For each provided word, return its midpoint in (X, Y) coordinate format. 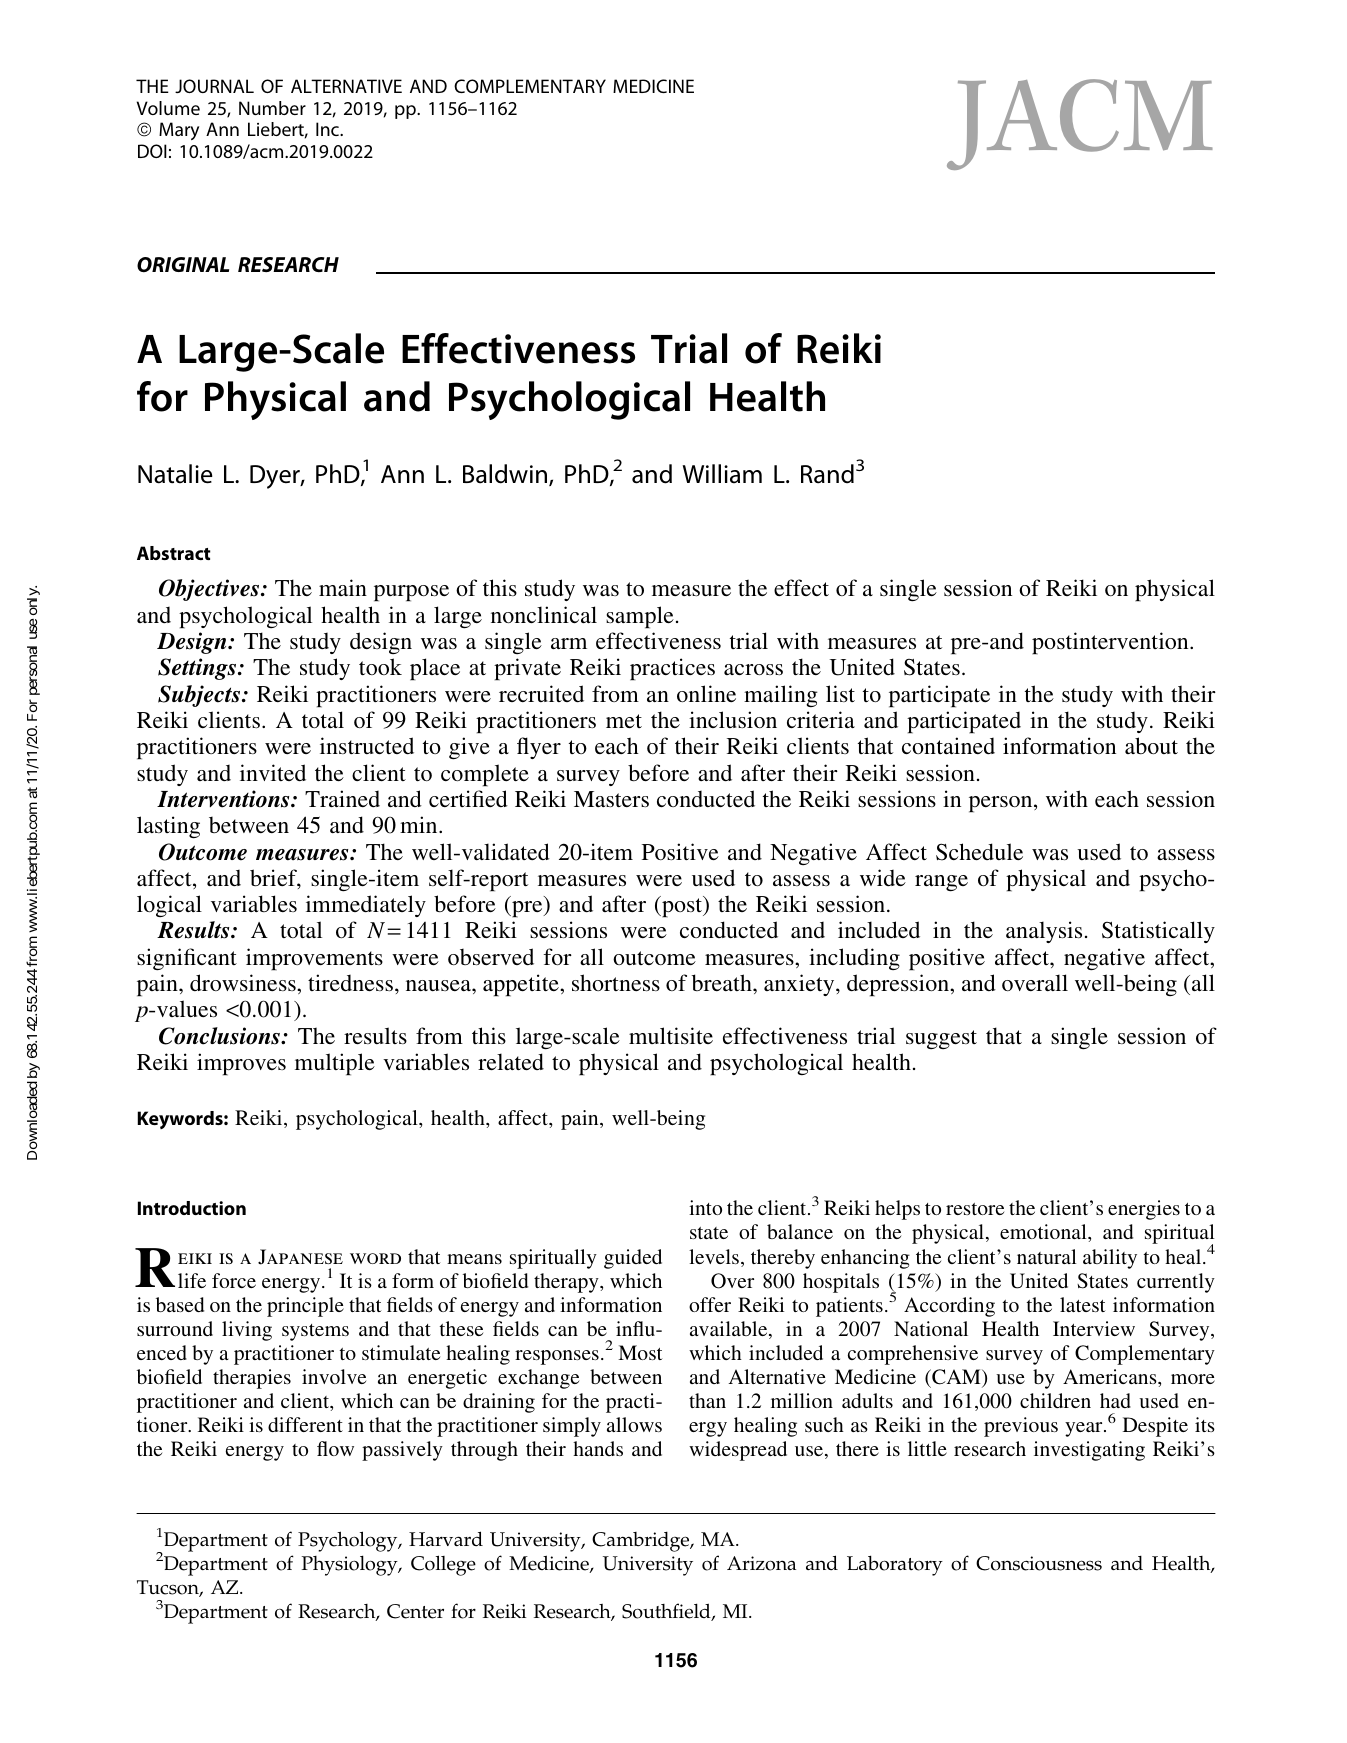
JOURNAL (214, 86)
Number (272, 108)
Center (415, 1611)
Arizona (761, 1563)
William (722, 474)
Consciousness (1039, 1563)
